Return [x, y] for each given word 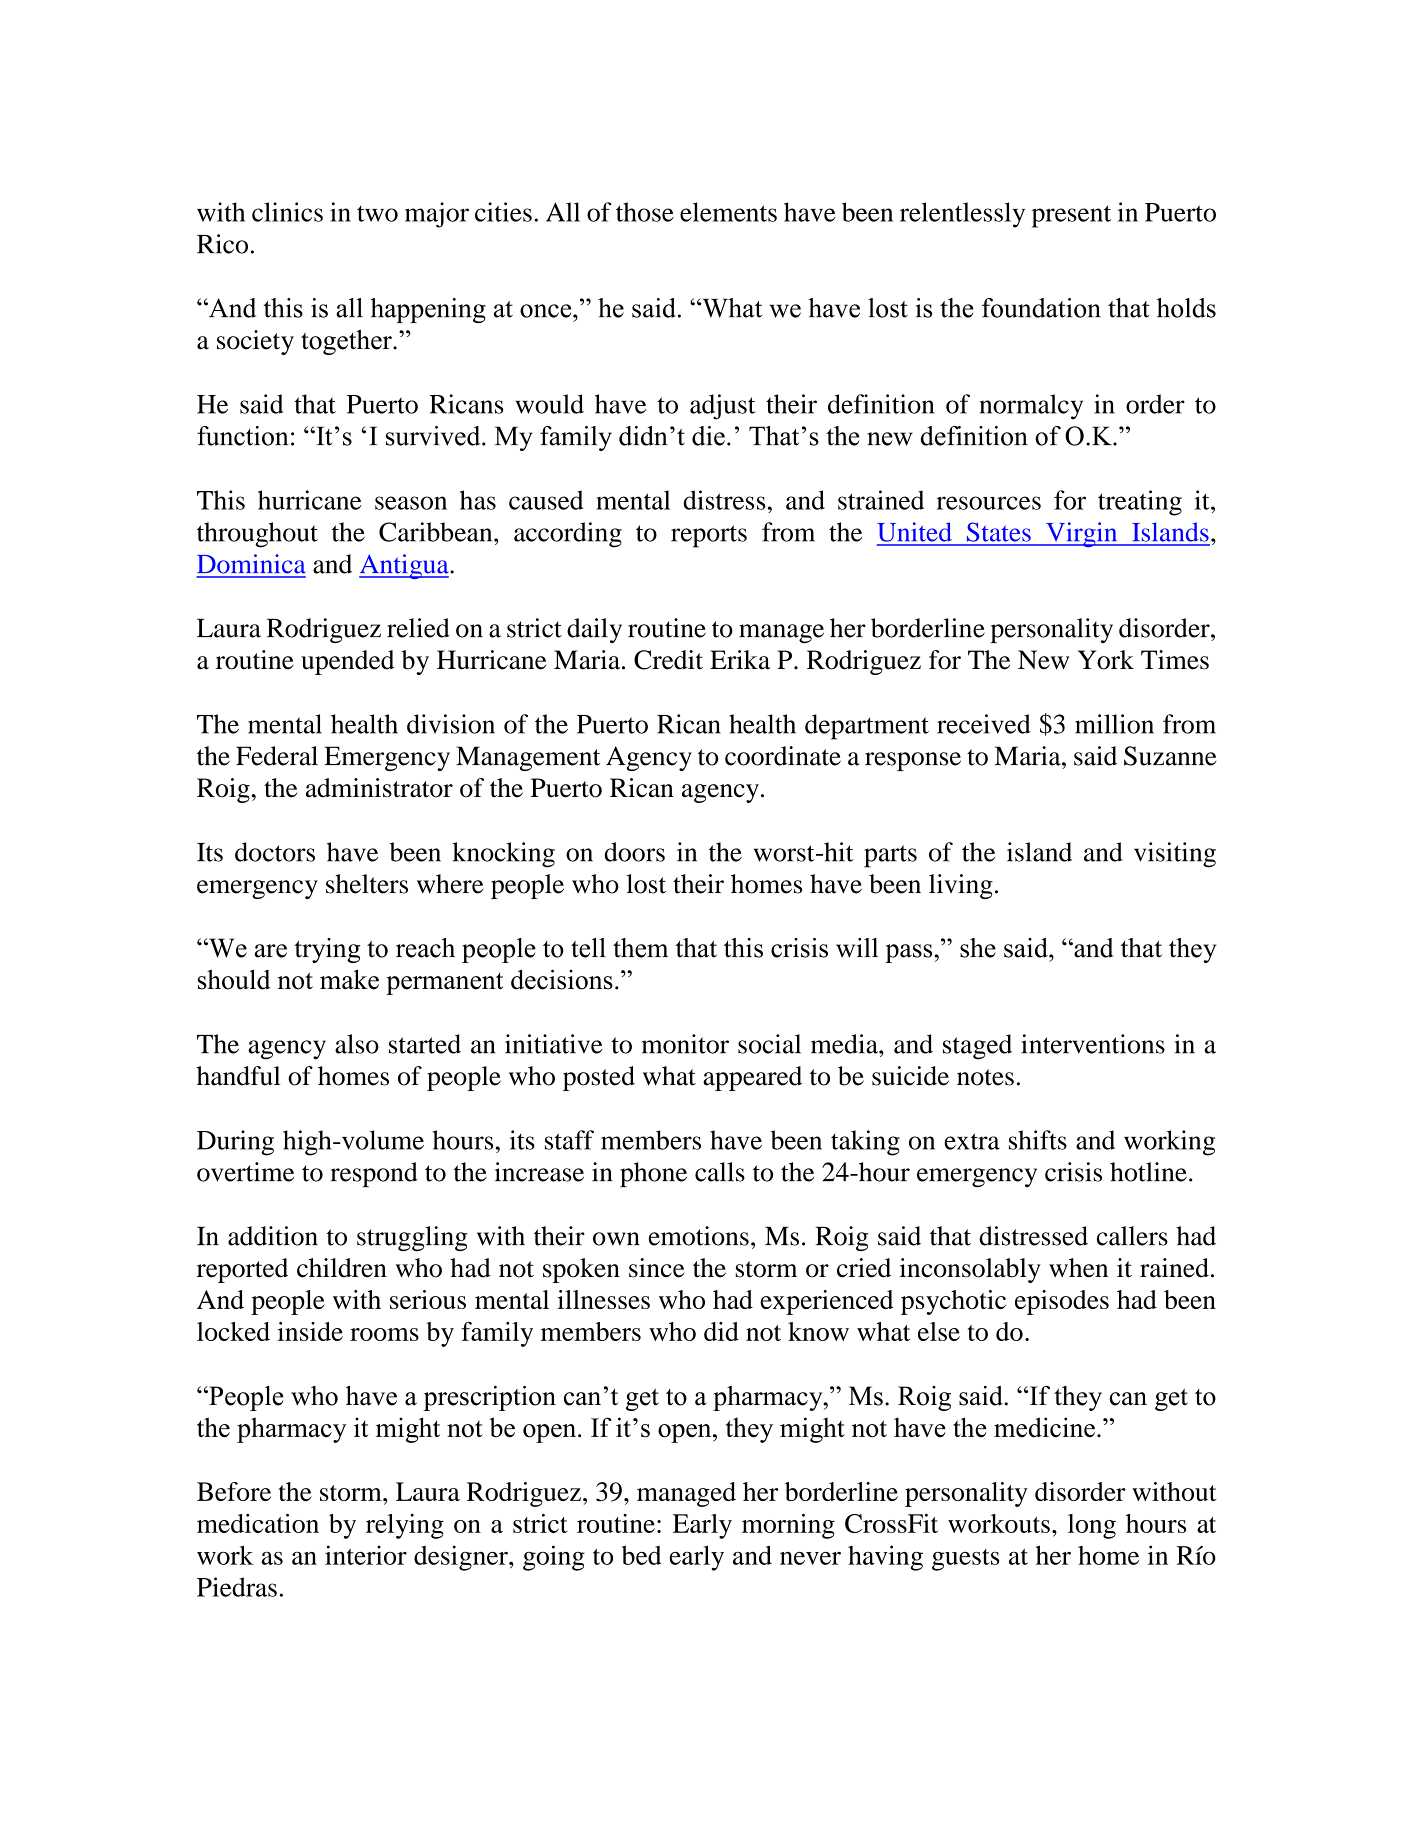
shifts [1038, 1140]
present [1071, 216]
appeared [752, 1078]
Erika [740, 660]
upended [347, 662]
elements [728, 212]
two [377, 213]
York [1106, 660]
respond [374, 1174]
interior [366, 1555]
